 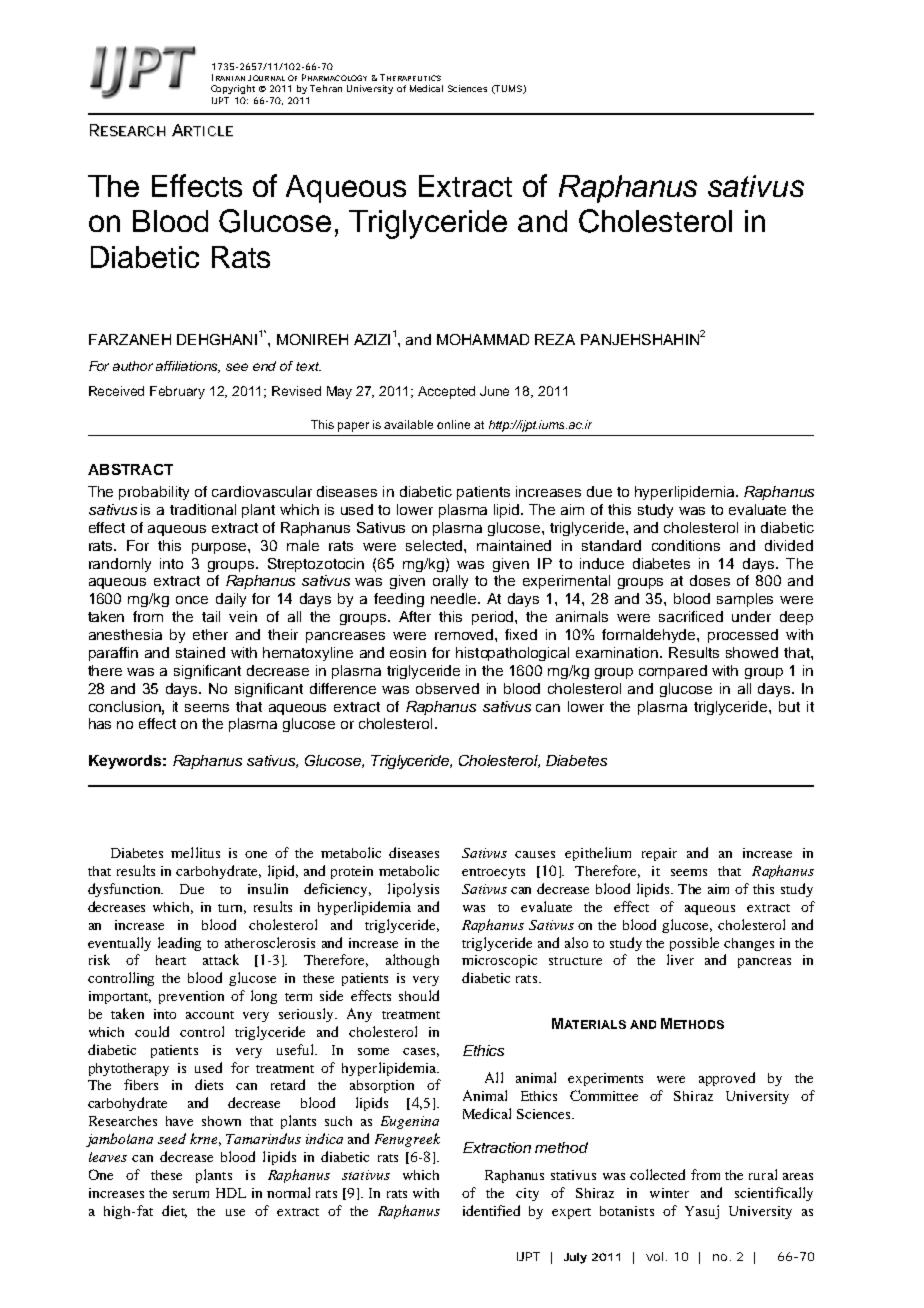 I want to click on Copyright, so click(x=233, y=89).
